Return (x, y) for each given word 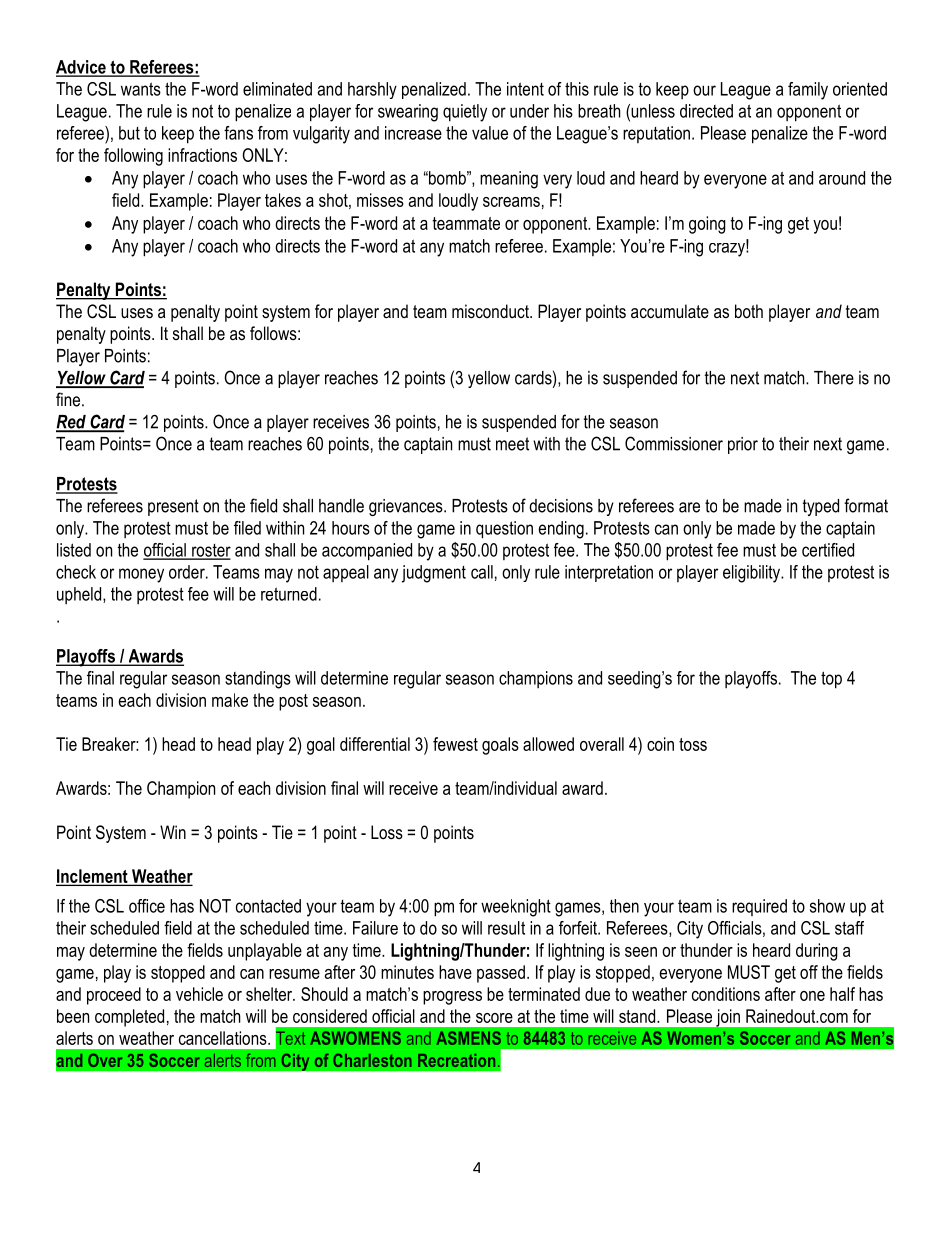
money (141, 575)
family (808, 91)
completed (129, 1018)
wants (141, 89)
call (482, 572)
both (749, 311)
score (494, 1018)
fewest (455, 744)
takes (283, 200)
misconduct (491, 311)
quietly (465, 113)
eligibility (753, 574)
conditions (726, 994)
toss (693, 744)
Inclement (93, 877)
